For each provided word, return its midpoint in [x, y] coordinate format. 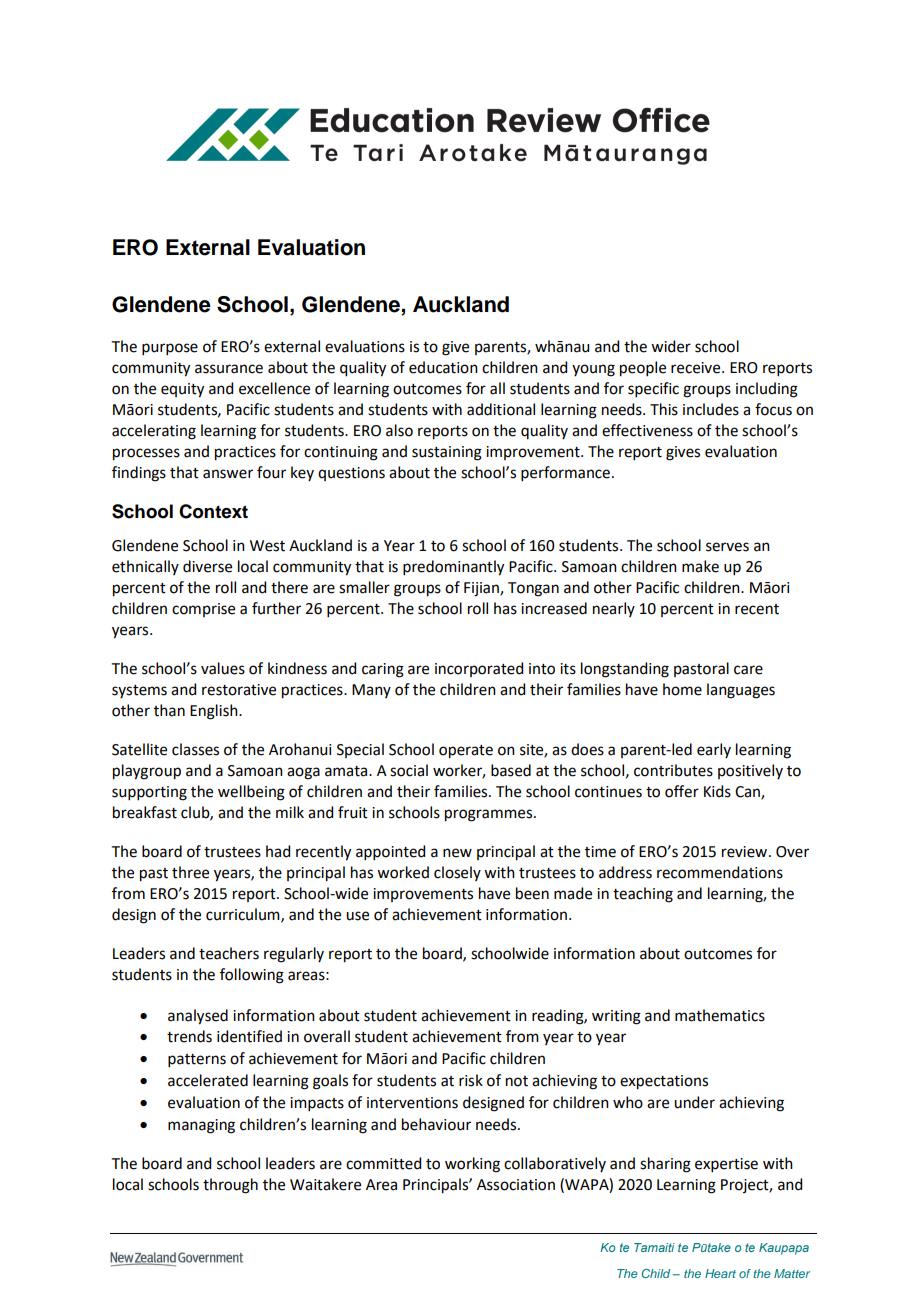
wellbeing [251, 793]
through [230, 1186]
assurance [229, 369]
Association [516, 1185]
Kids [717, 791]
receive [697, 368]
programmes [490, 815]
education [443, 367]
